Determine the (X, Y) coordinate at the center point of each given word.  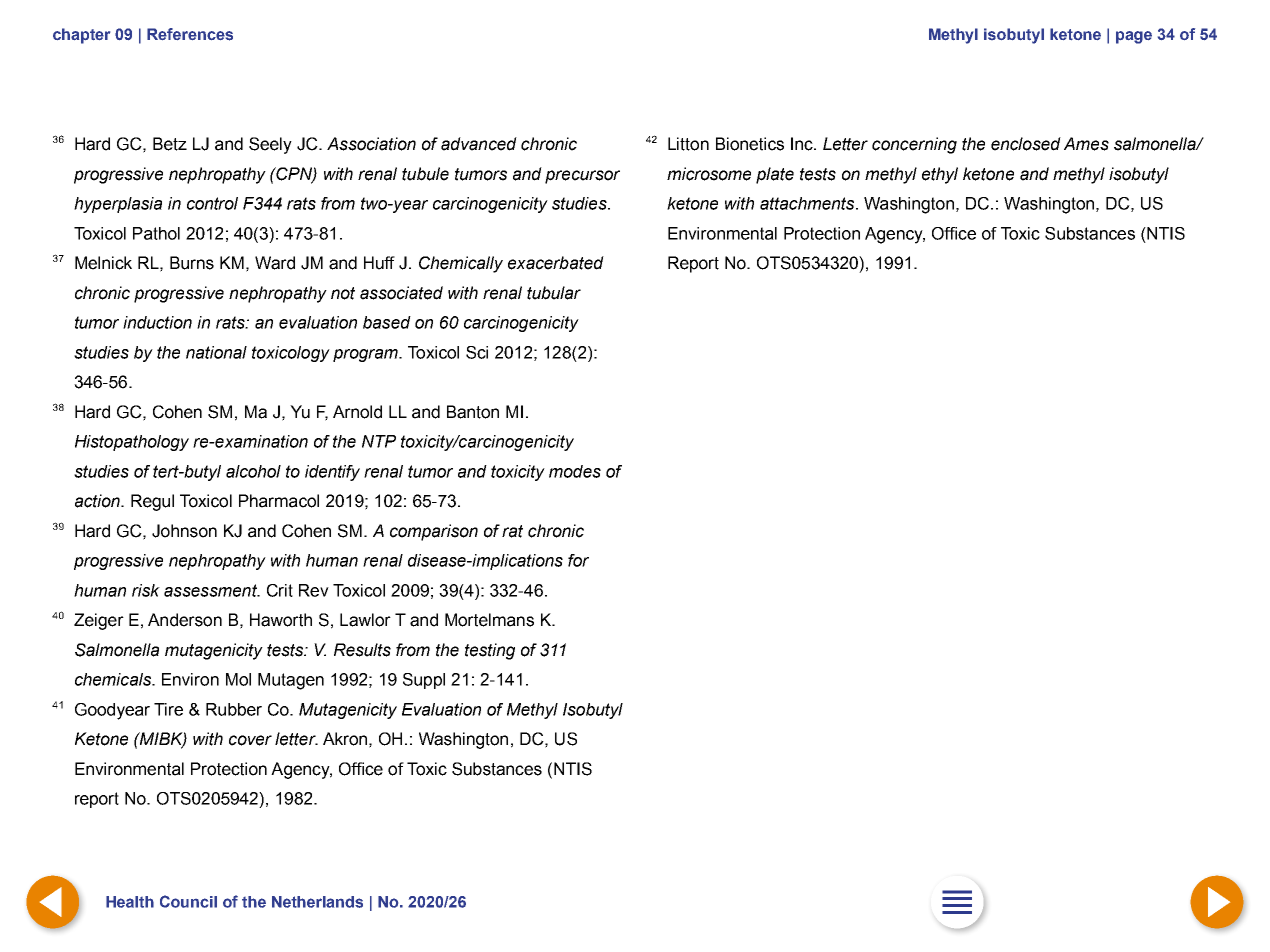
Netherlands (317, 902)
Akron (345, 739)
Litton (688, 144)
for (578, 560)
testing (490, 651)
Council (188, 901)
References (190, 34)
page (1134, 37)
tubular (554, 293)
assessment (211, 590)
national (216, 352)
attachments (808, 203)
